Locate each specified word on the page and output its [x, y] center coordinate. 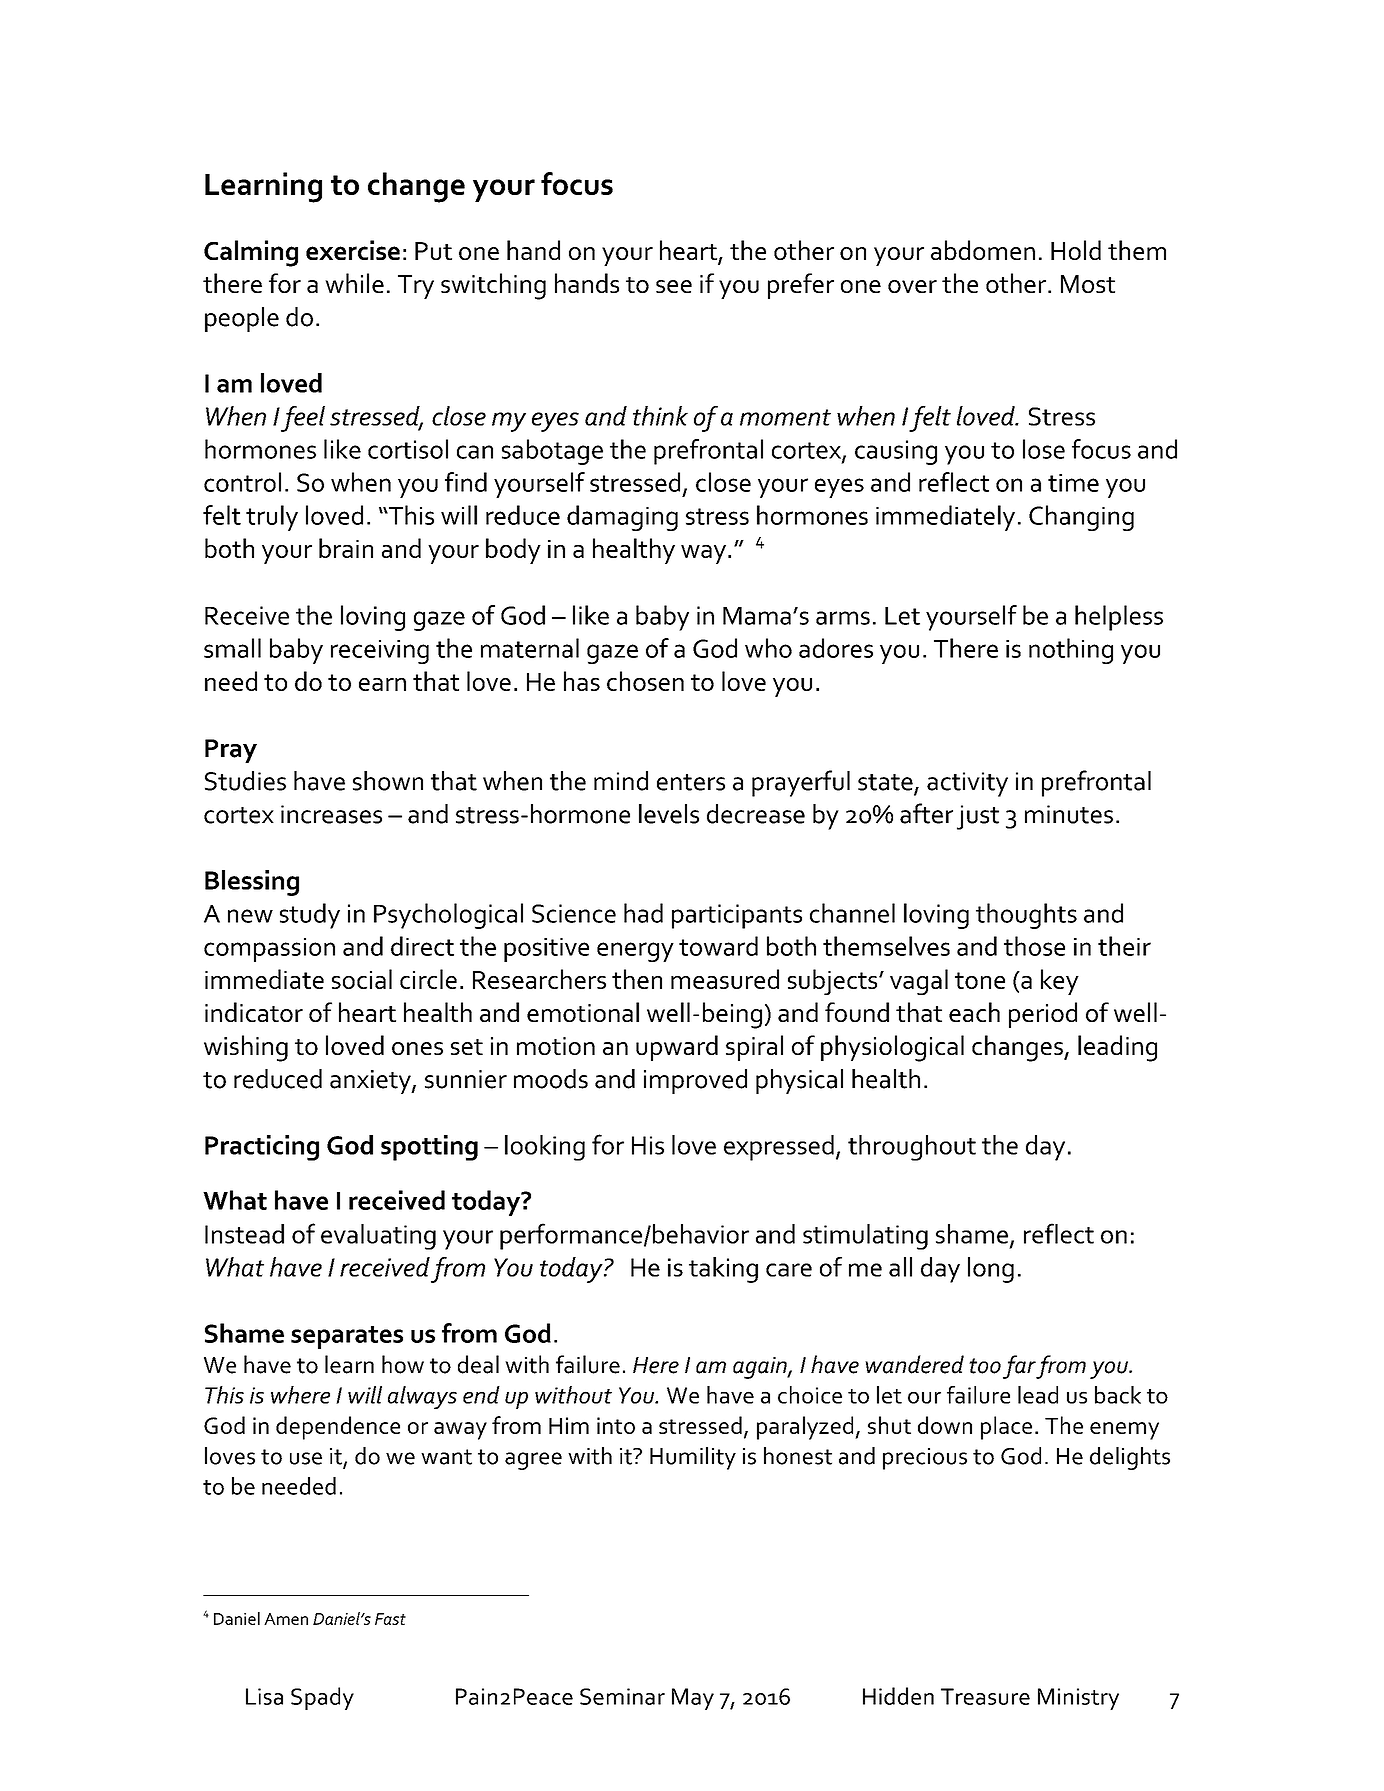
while [354, 283]
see [674, 286]
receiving [380, 652]
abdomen [983, 250]
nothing [1071, 651]
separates [347, 1337]
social [362, 979]
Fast [390, 1619]
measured [725, 979]
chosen [645, 681]
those [1034, 946]
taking [723, 1270]
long [991, 1270]
